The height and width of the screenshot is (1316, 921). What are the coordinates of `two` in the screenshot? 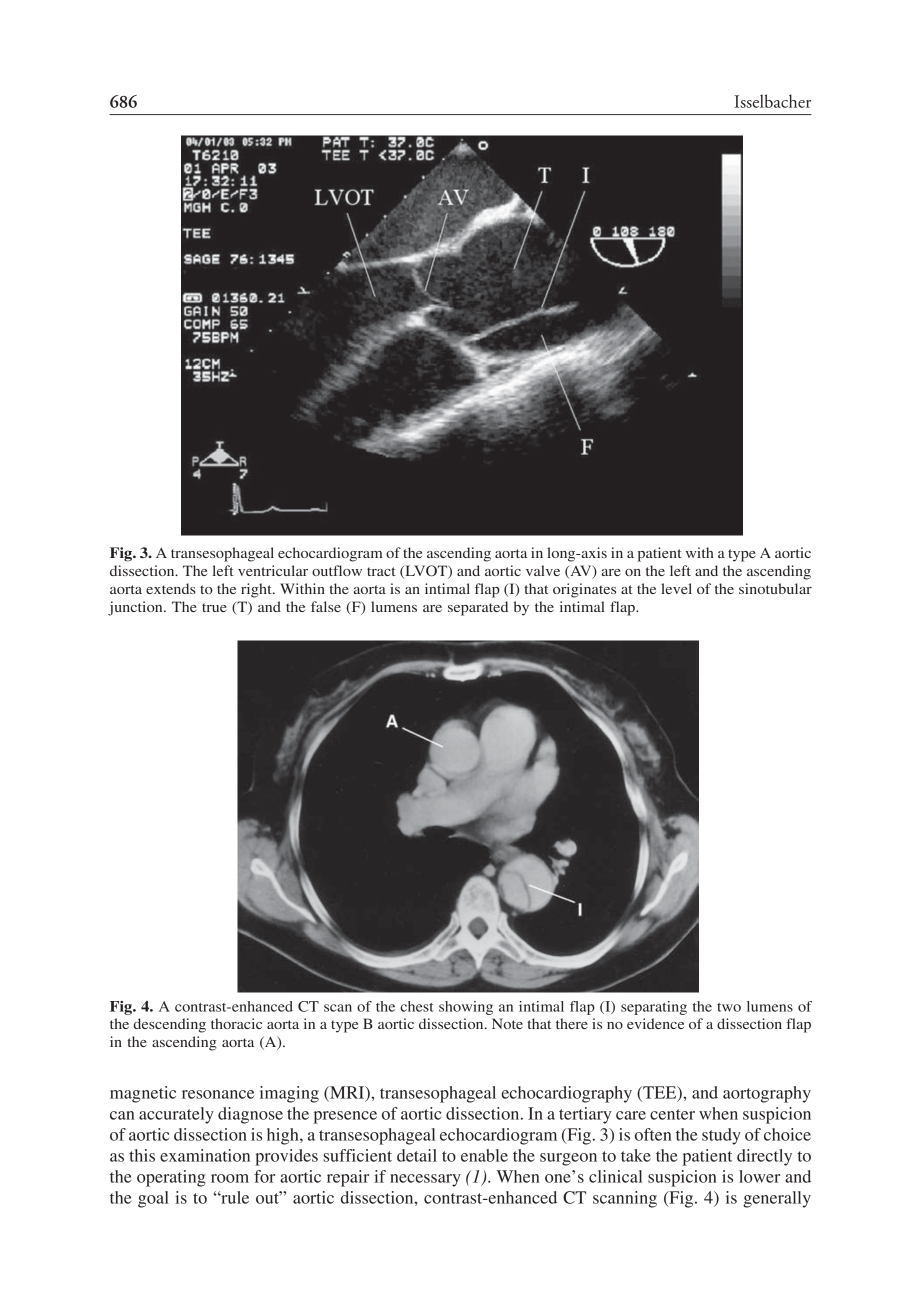 It's located at (729, 1007).
